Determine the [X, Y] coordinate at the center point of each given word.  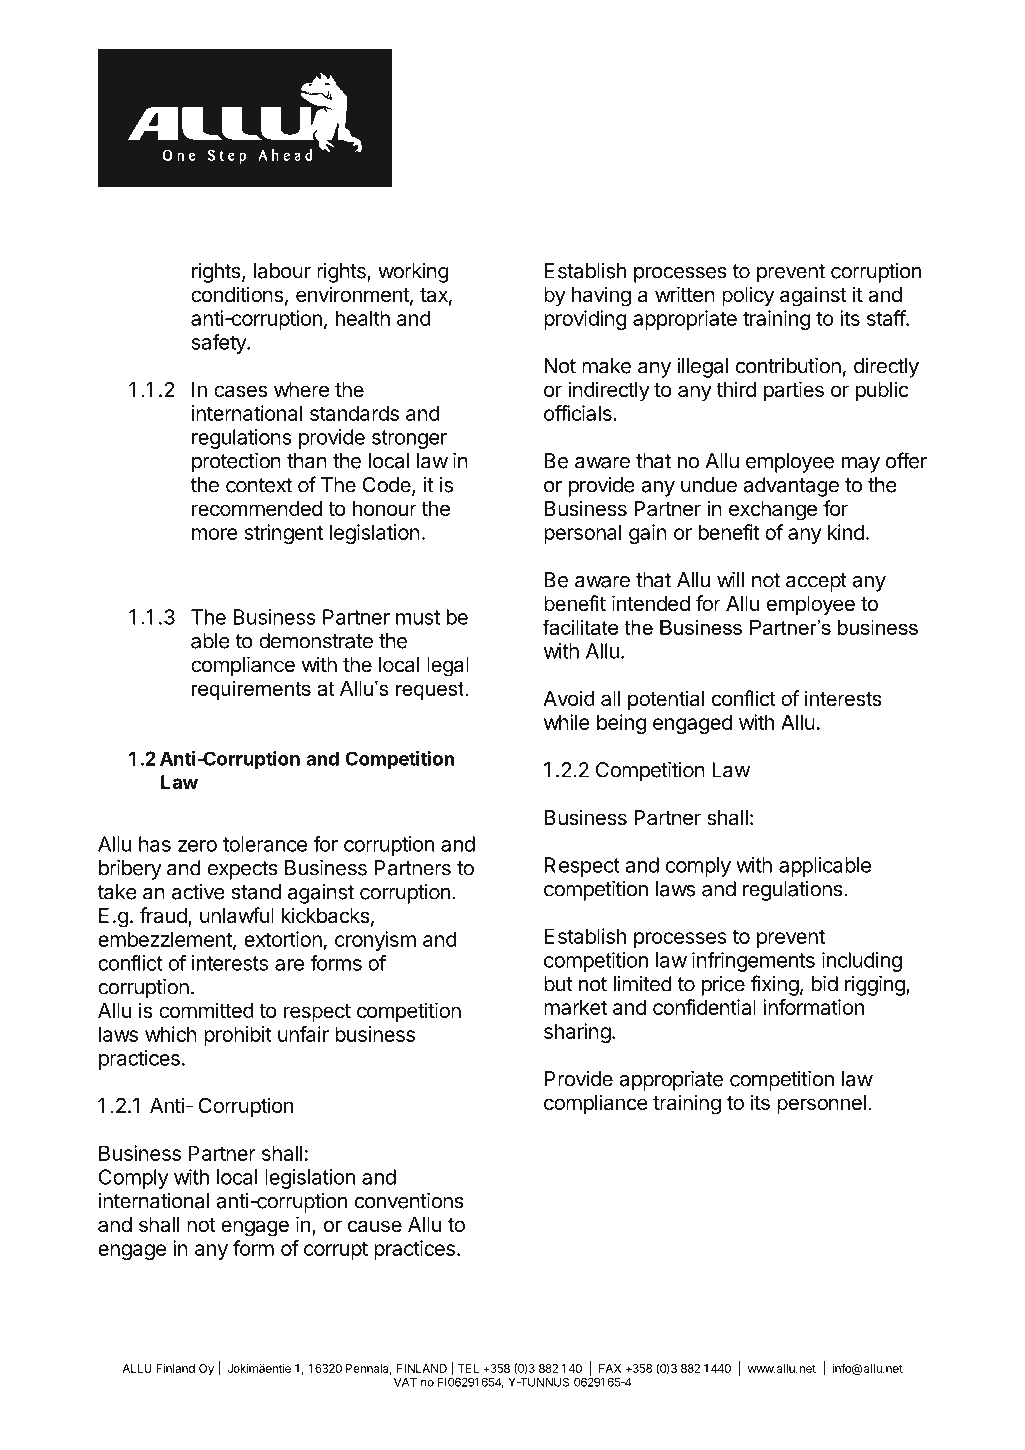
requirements [251, 690]
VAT [405, 1382]
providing [585, 320]
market [575, 1007]
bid [825, 984]
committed [206, 1010]
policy [748, 296]
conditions [237, 294]
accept [816, 582]
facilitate [580, 627]
